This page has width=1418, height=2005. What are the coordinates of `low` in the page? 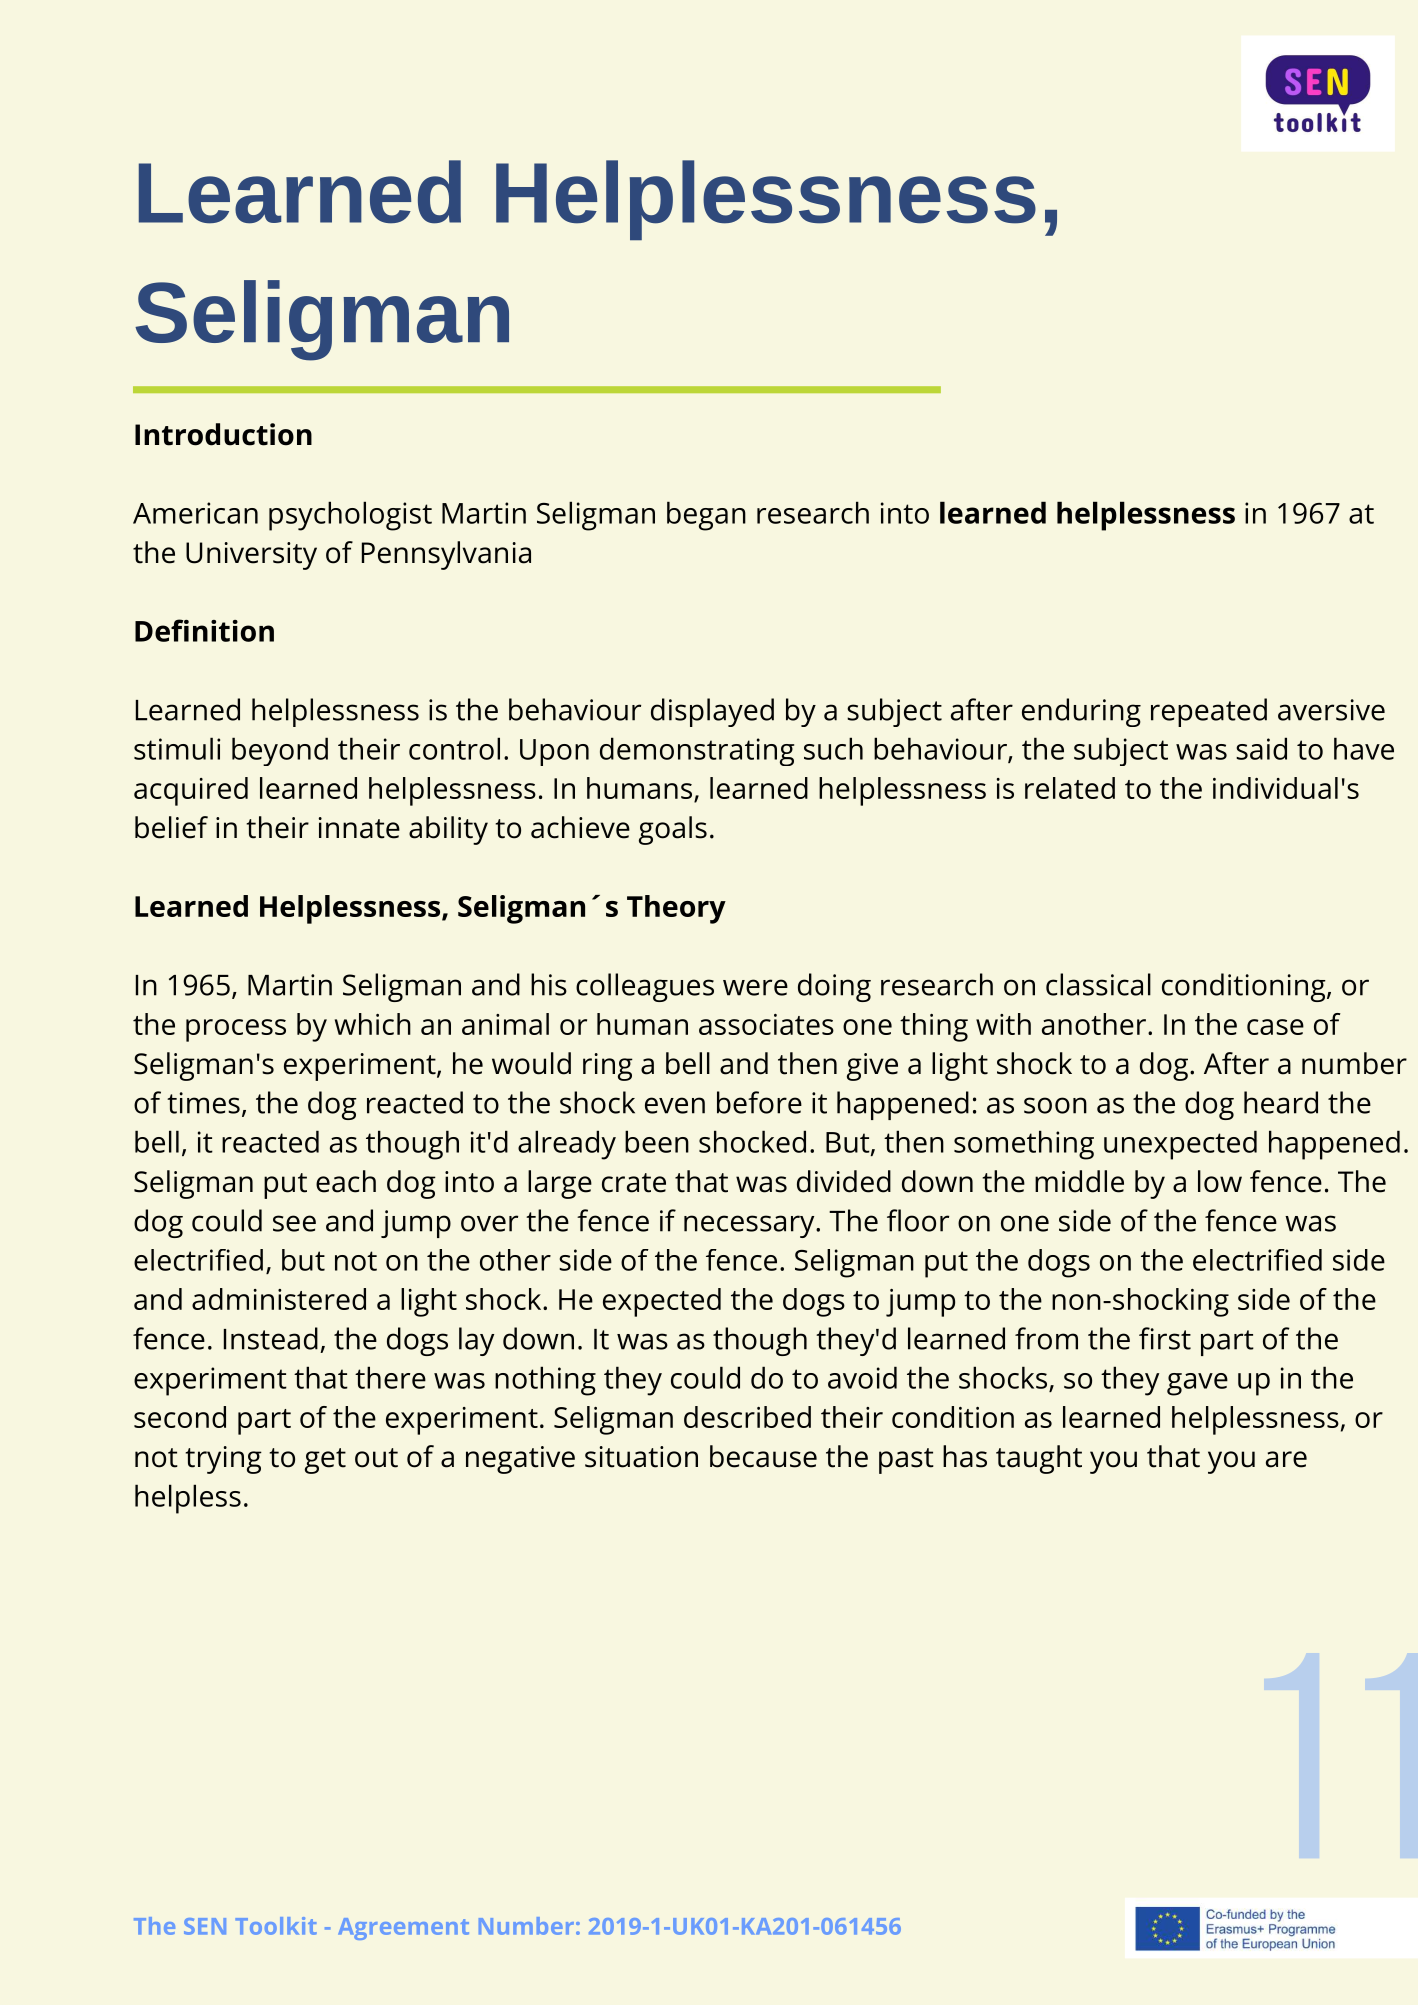 It's located at (1220, 1181).
